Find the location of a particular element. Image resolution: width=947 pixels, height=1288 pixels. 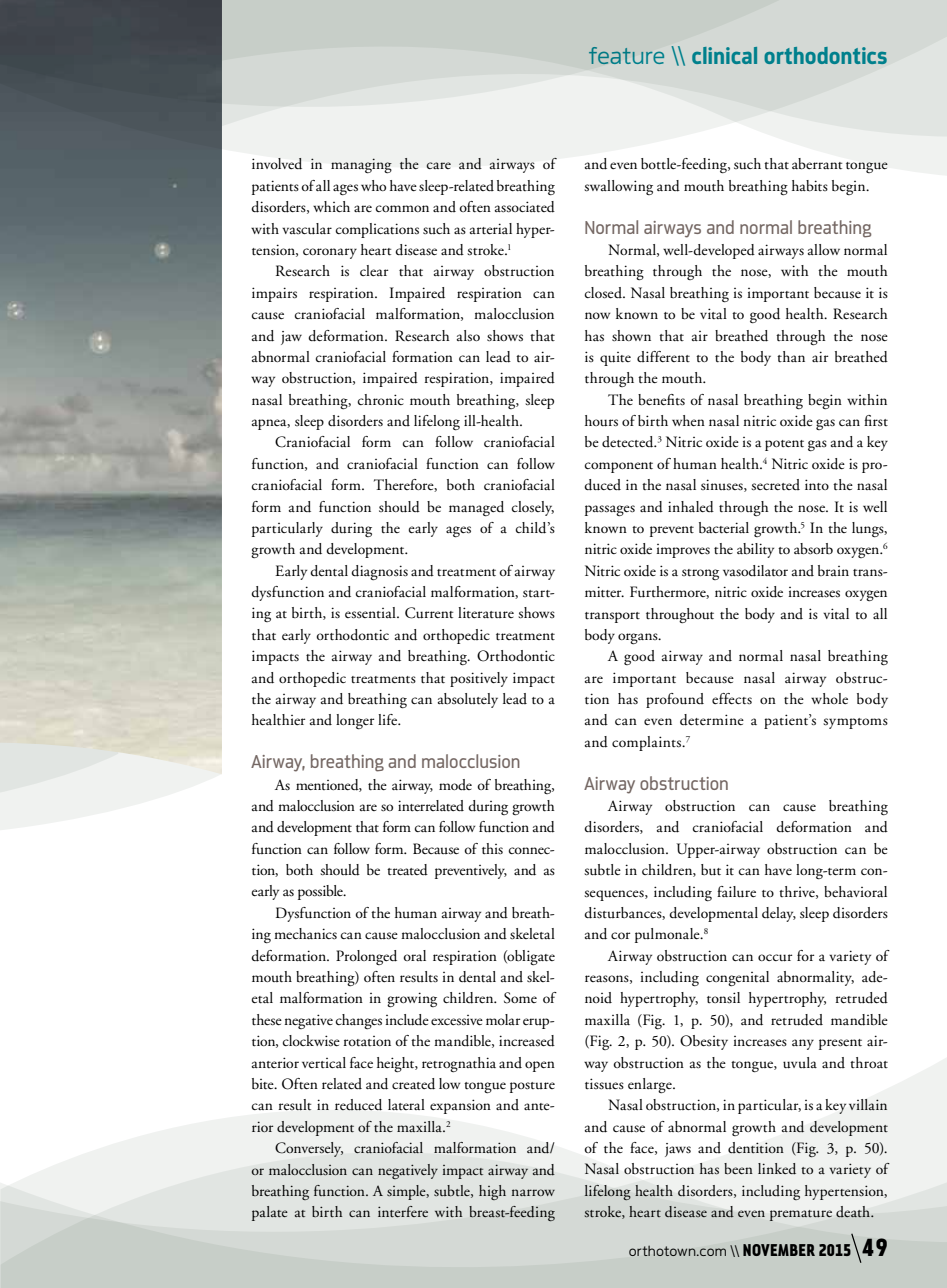

interfere is located at coordinates (403, 1211).
